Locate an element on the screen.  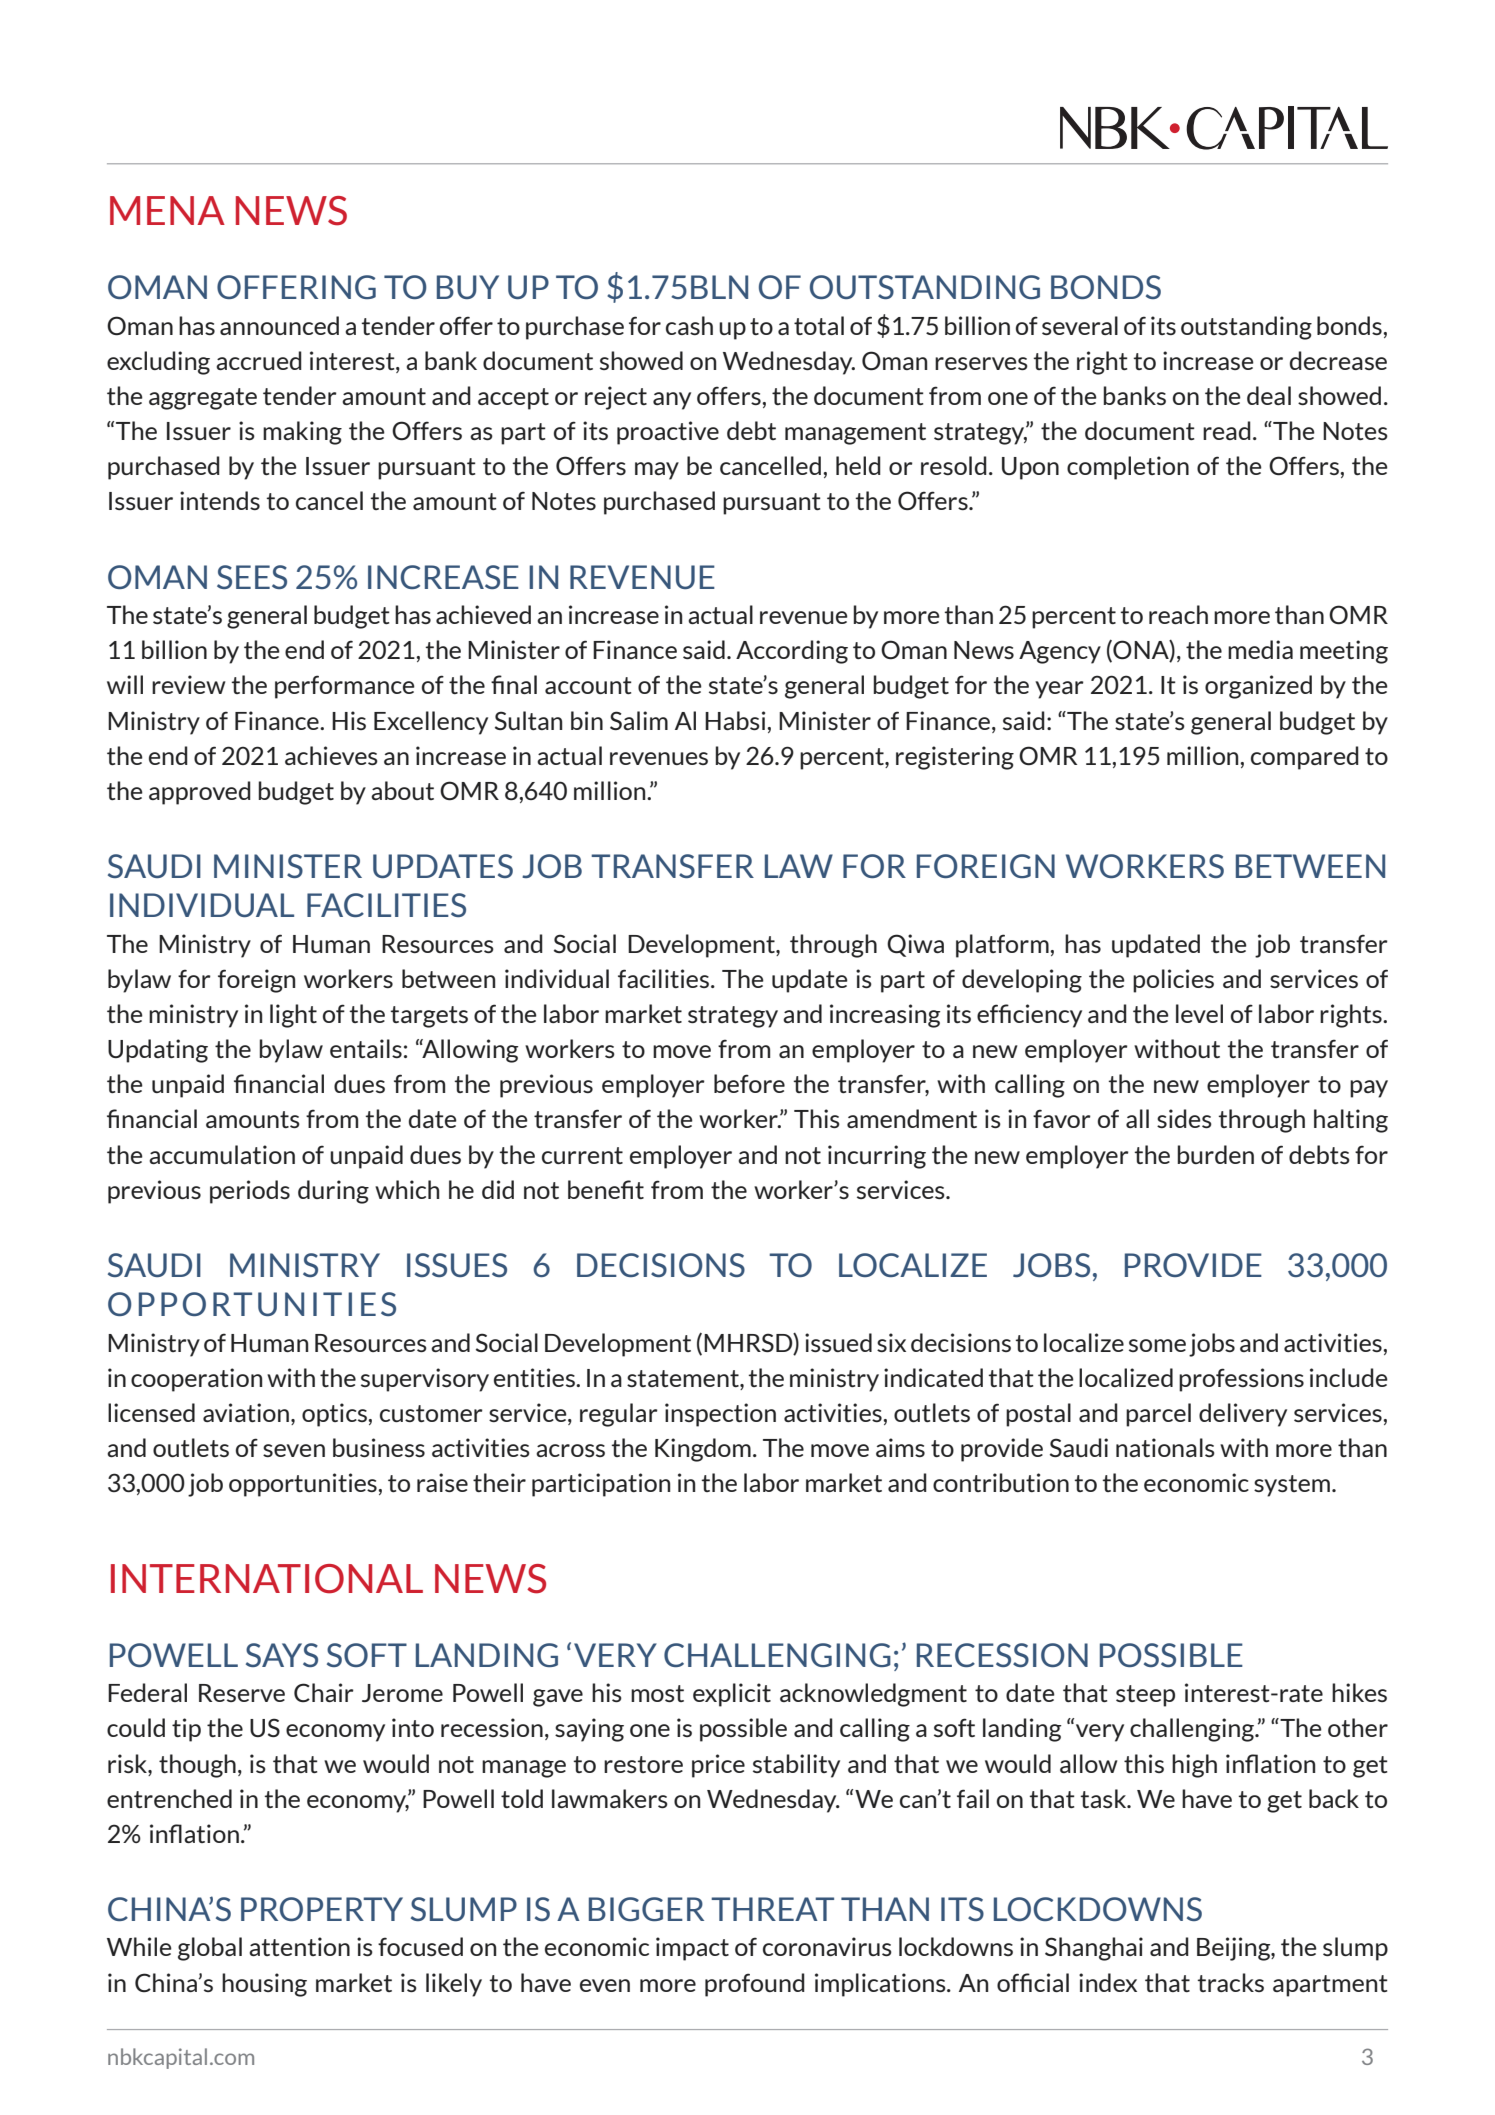
inspection is located at coordinates (720, 1415).
